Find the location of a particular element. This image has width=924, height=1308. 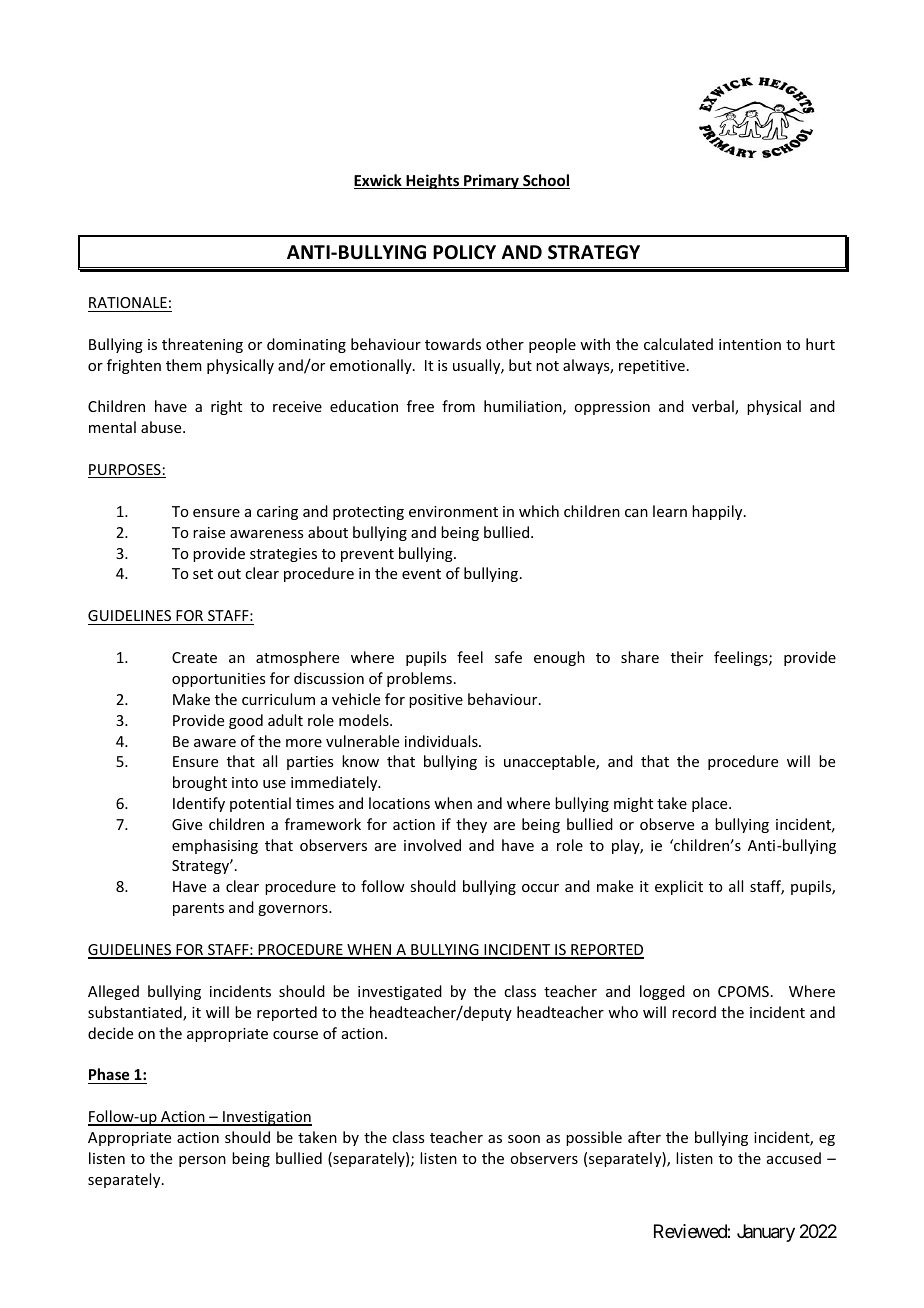

investigated is located at coordinates (400, 992).
